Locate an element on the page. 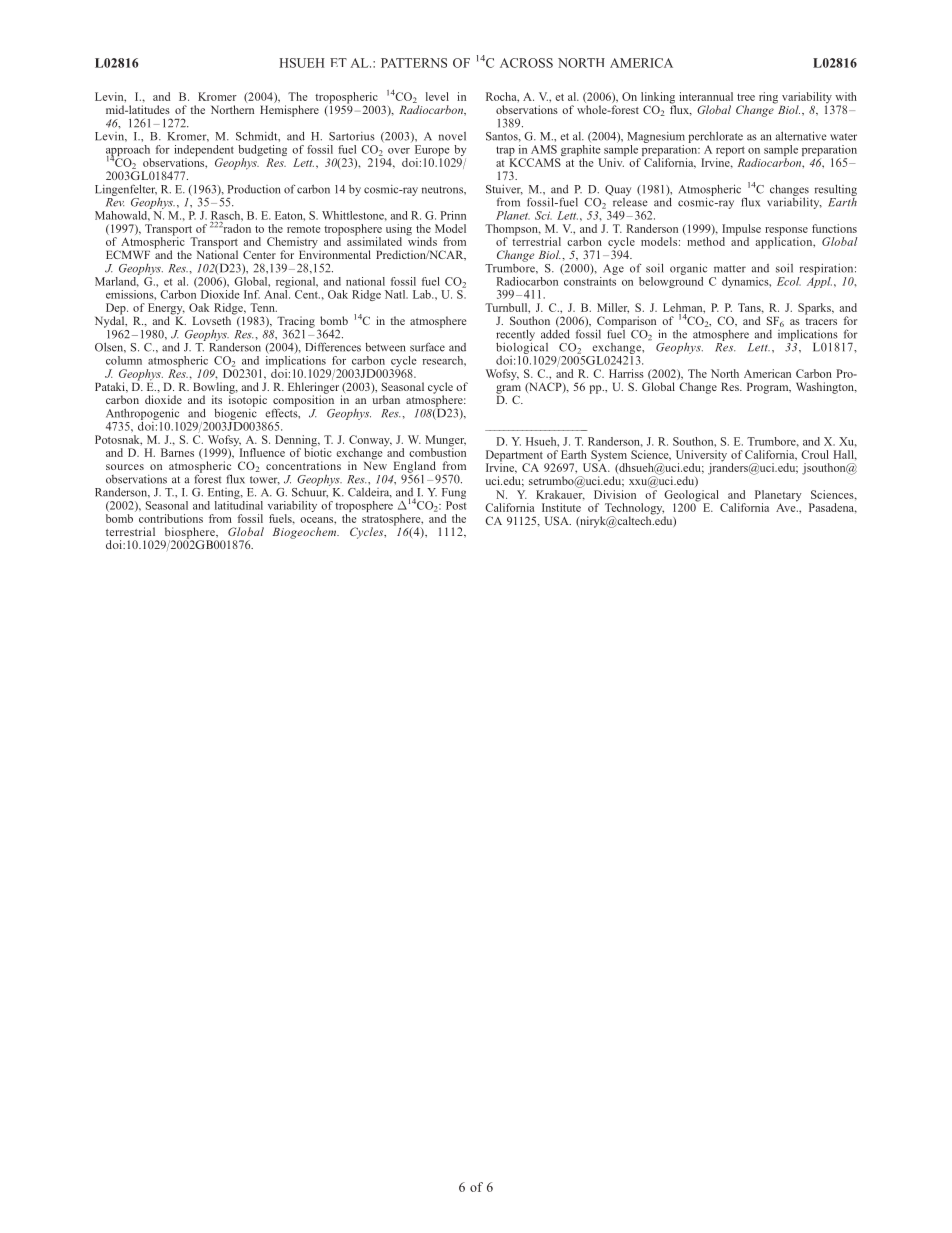  latitudinal is located at coordinates (239, 504).
